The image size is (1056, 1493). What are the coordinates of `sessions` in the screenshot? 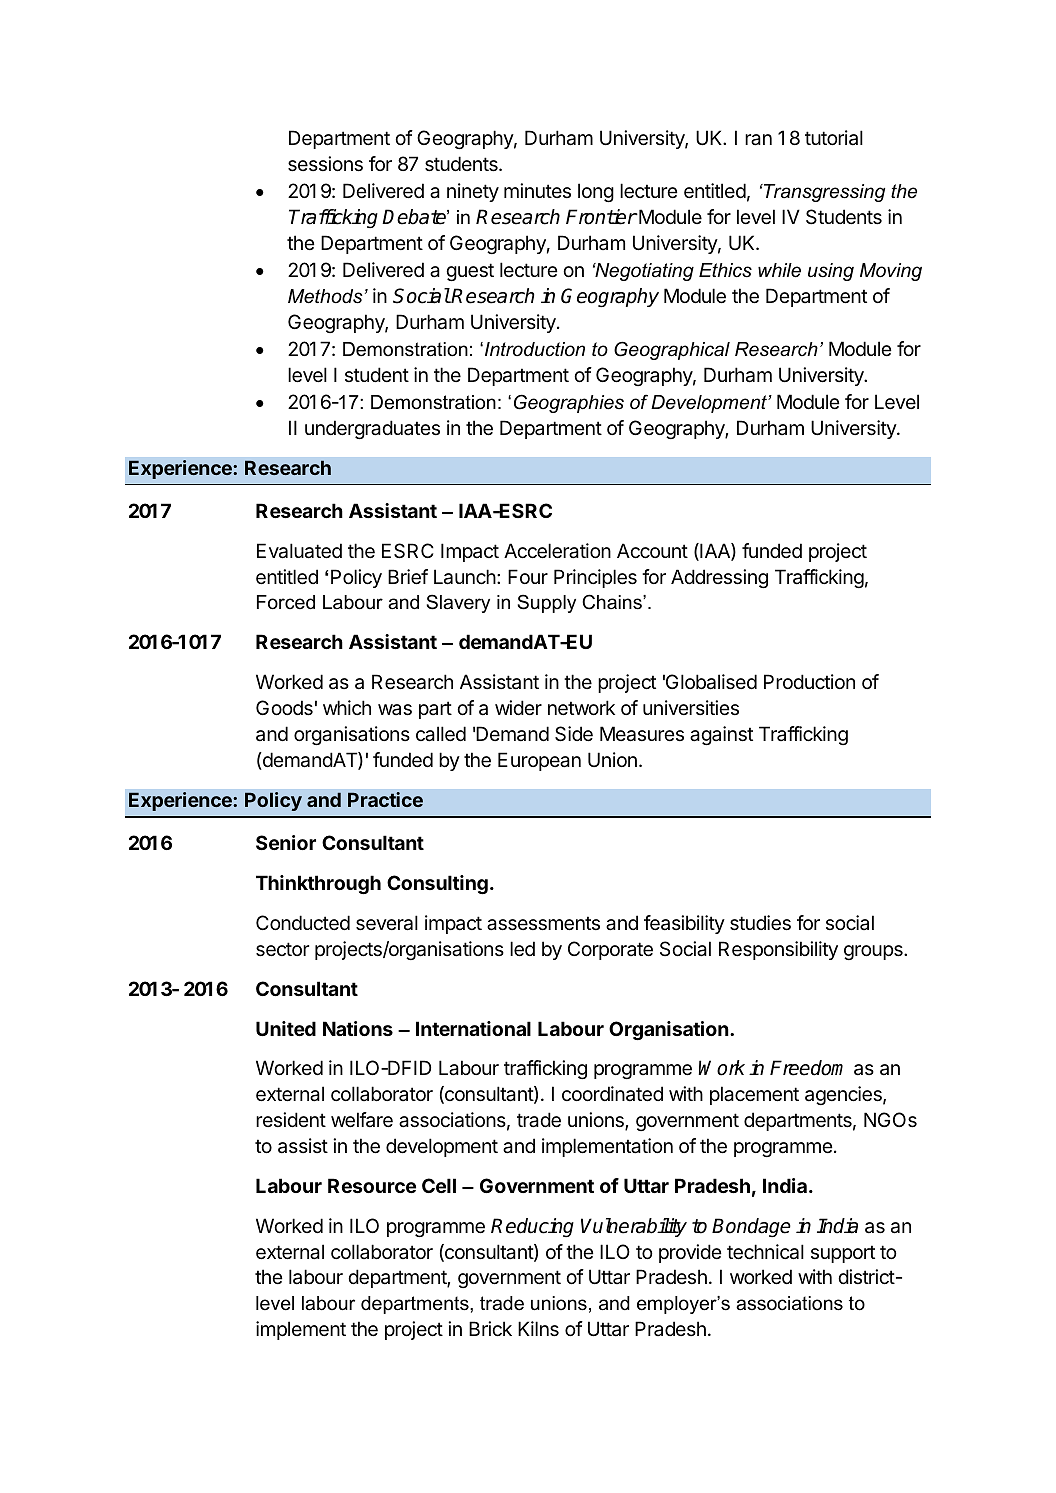 It's located at (325, 164).
